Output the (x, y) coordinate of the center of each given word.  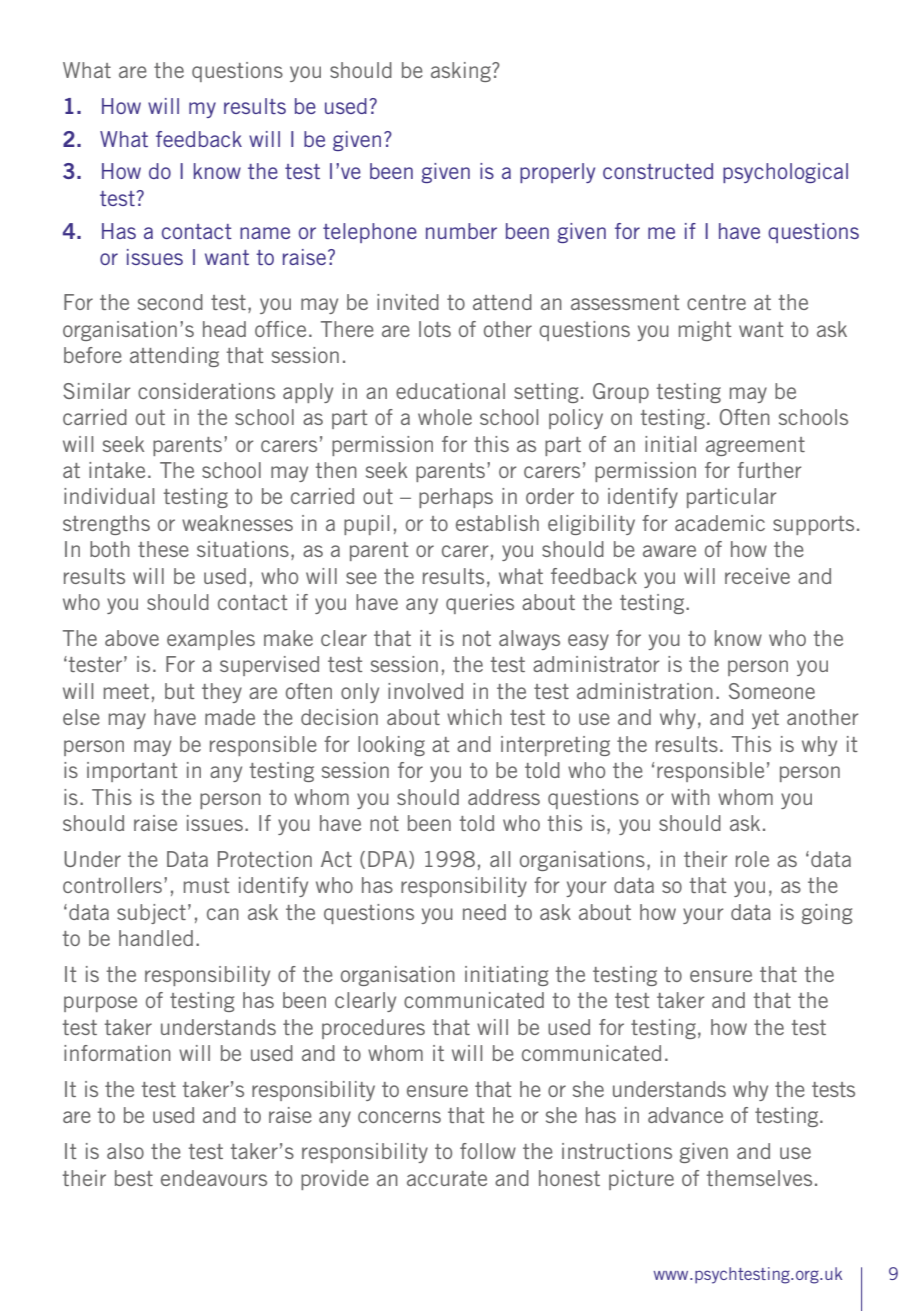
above (132, 638)
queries (480, 604)
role (752, 859)
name (265, 233)
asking (462, 72)
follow (488, 1151)
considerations (206, 391)
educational (450, 391)
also (125, 1151)
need (484, 912)
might (705, 331)
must (206, 885)
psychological (785, 173)
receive (757, 576)
